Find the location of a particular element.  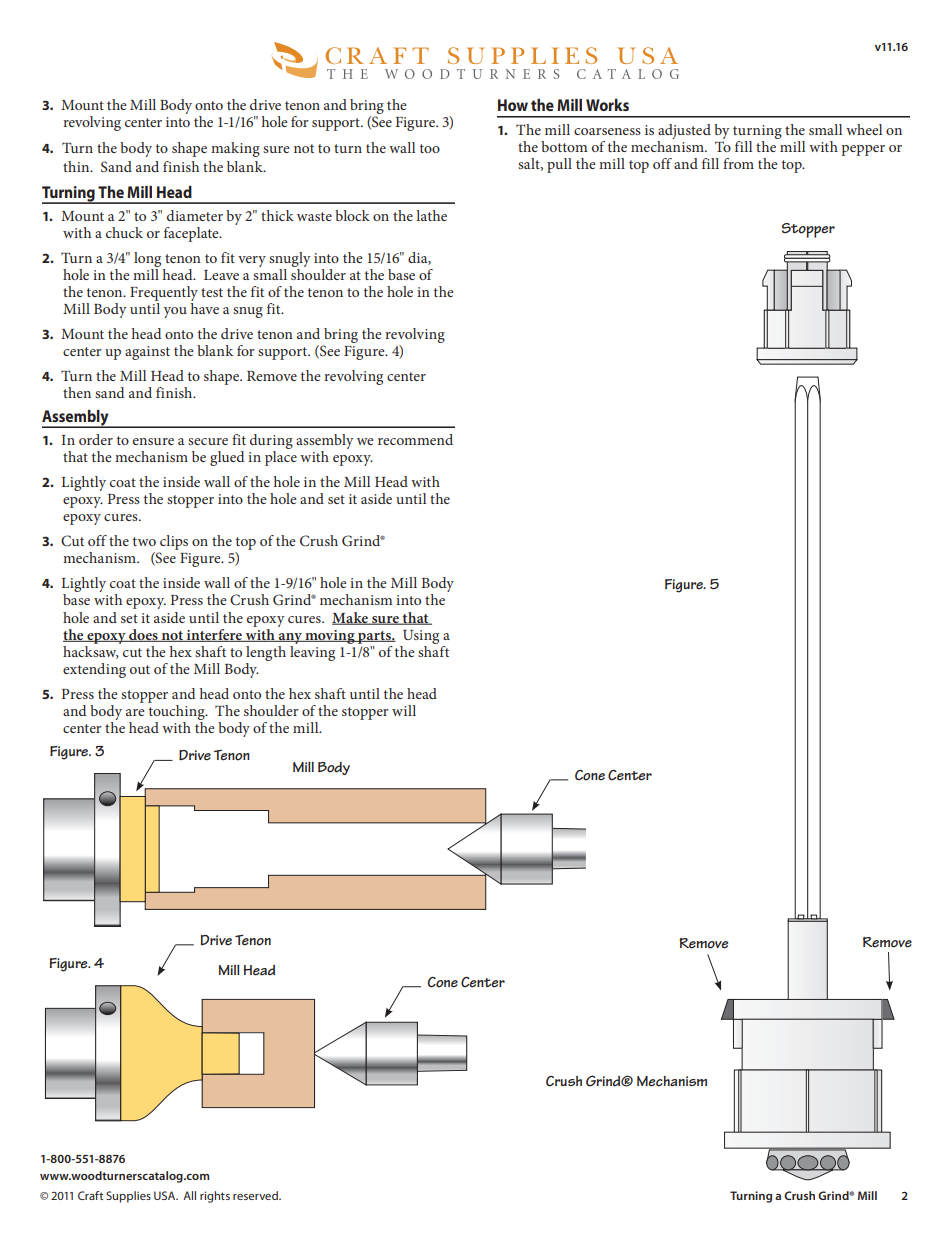

USA is located at coordinates (166, 1195).
